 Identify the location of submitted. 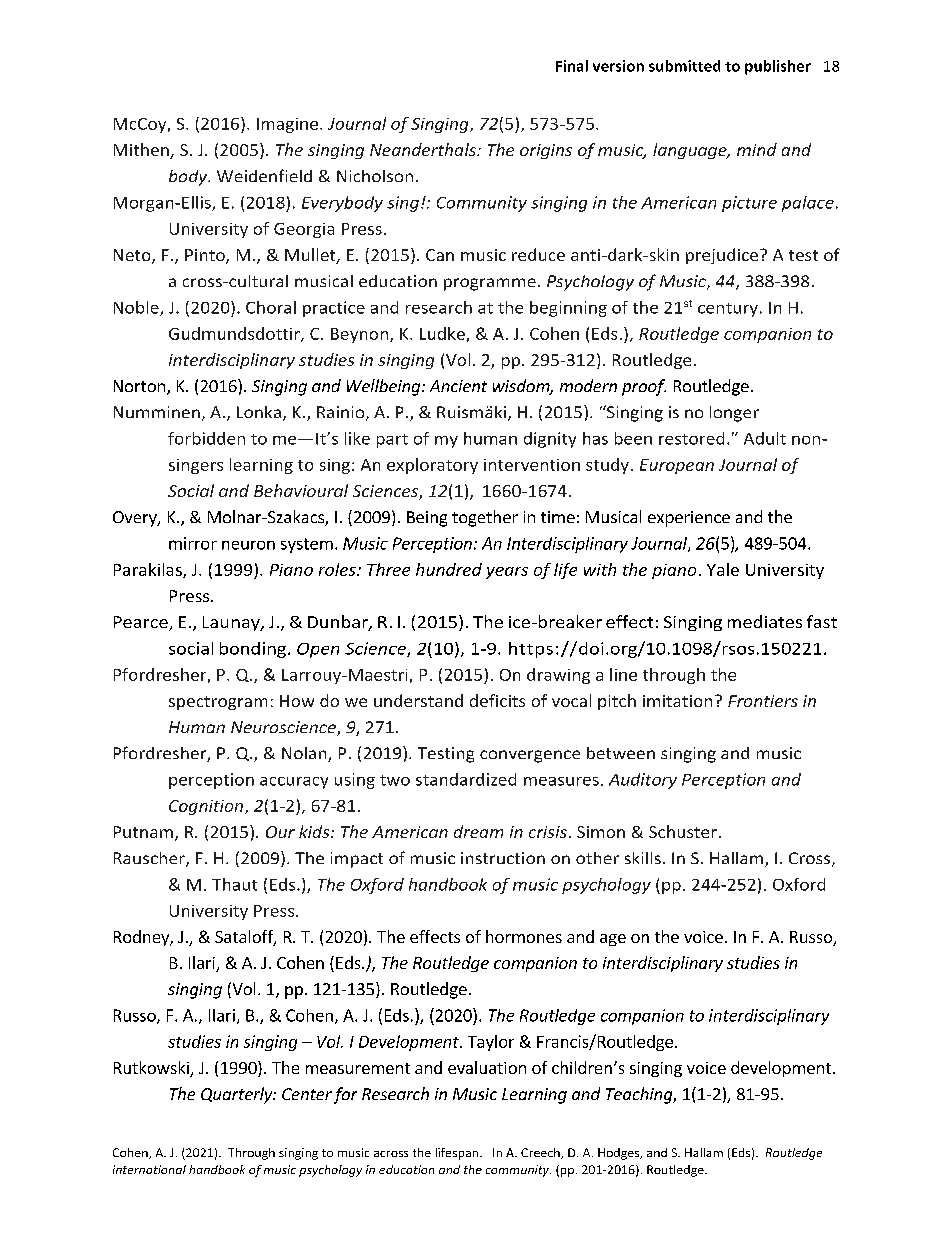
(684, 66).
